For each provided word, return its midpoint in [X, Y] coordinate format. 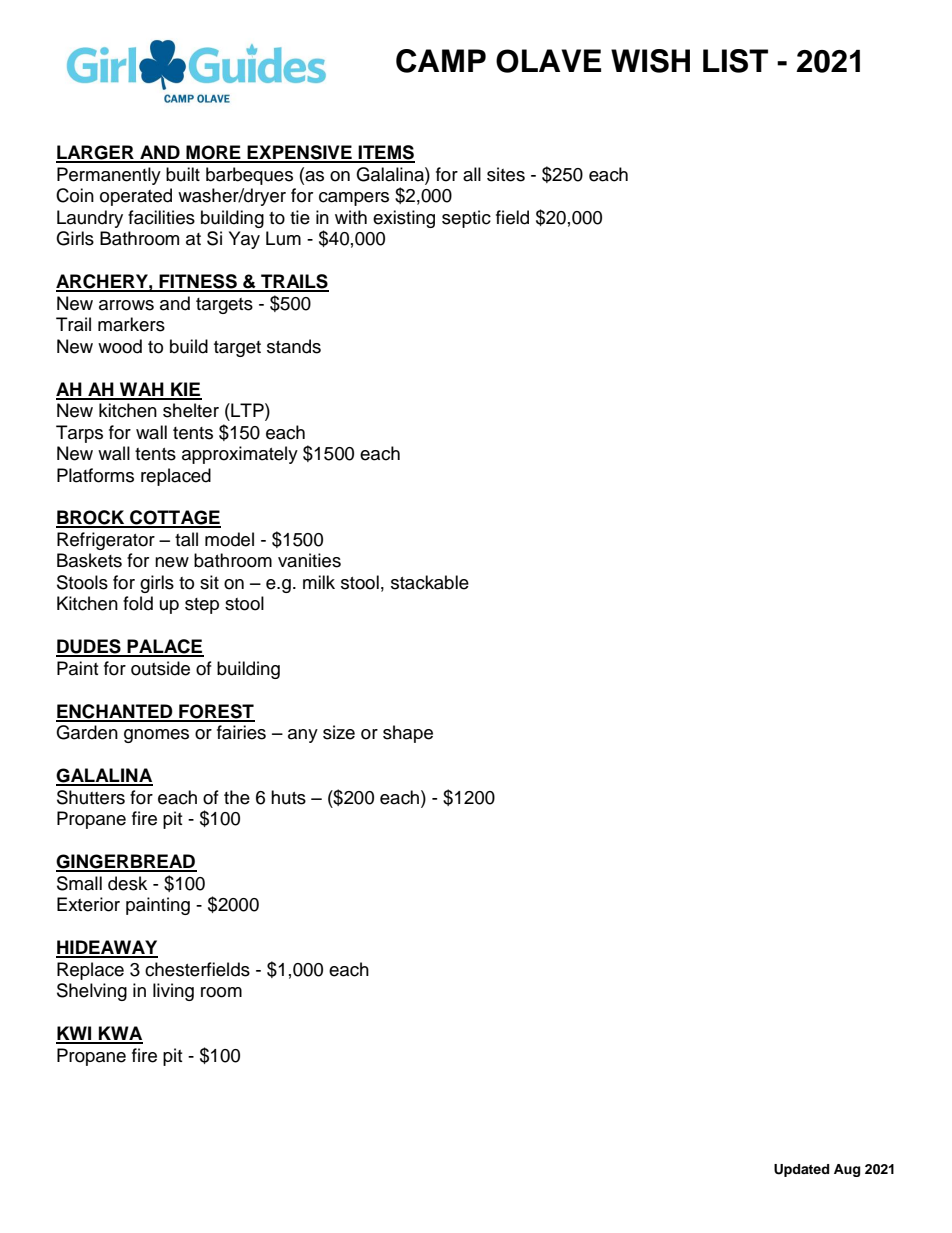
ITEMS [386, 153]
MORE [213, 153]
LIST [735, 61]
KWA [120, 1034]
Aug [847, 1170]
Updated [801, 1170]
